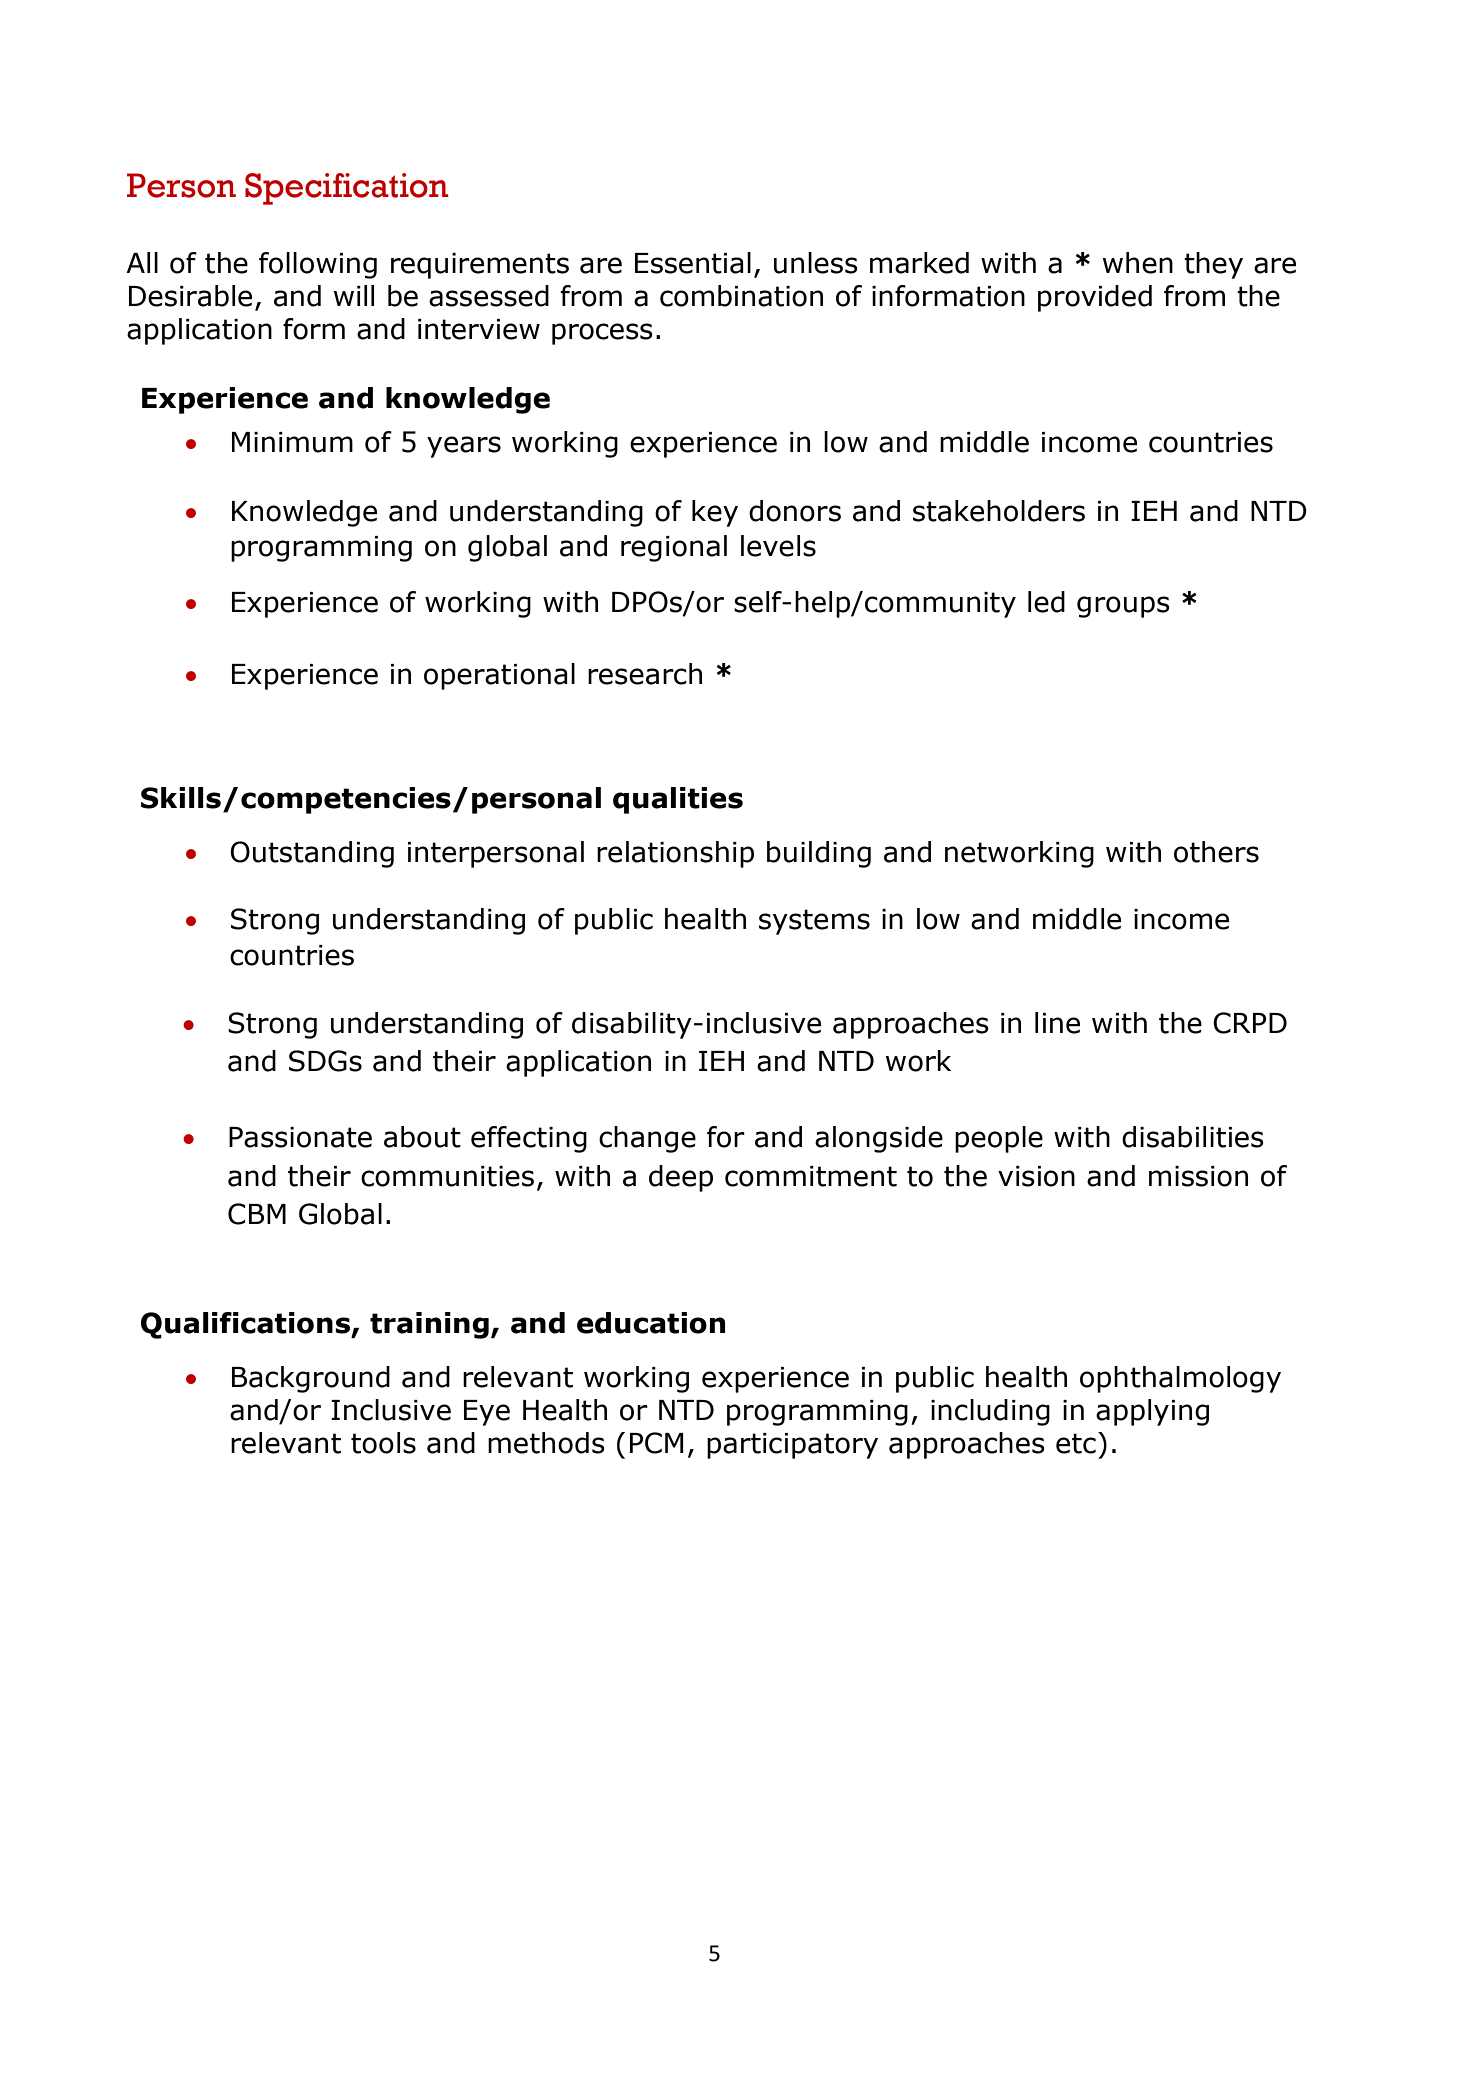 The width and height of the screenshot is (1479, 2090). Describe the element at coordinates (678, 800) in the screenshot. I see `qualities` at that location.
